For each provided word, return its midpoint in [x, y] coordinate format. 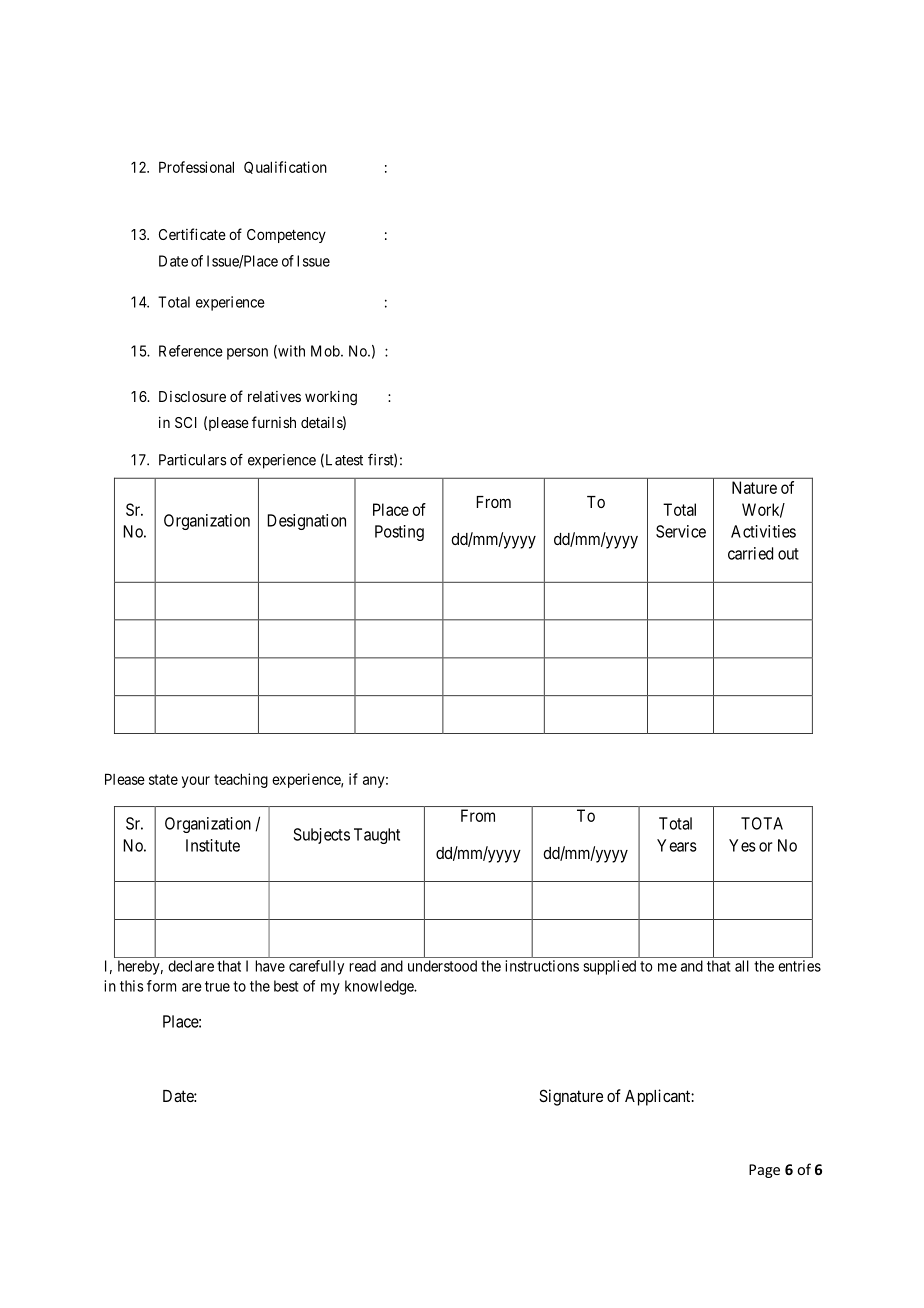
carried [750, 553]
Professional [196, 167]
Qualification [285, 167]
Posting [399, 533]
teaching [241, 780]
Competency [286, 236]
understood [442, 966]
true [217, 986]
